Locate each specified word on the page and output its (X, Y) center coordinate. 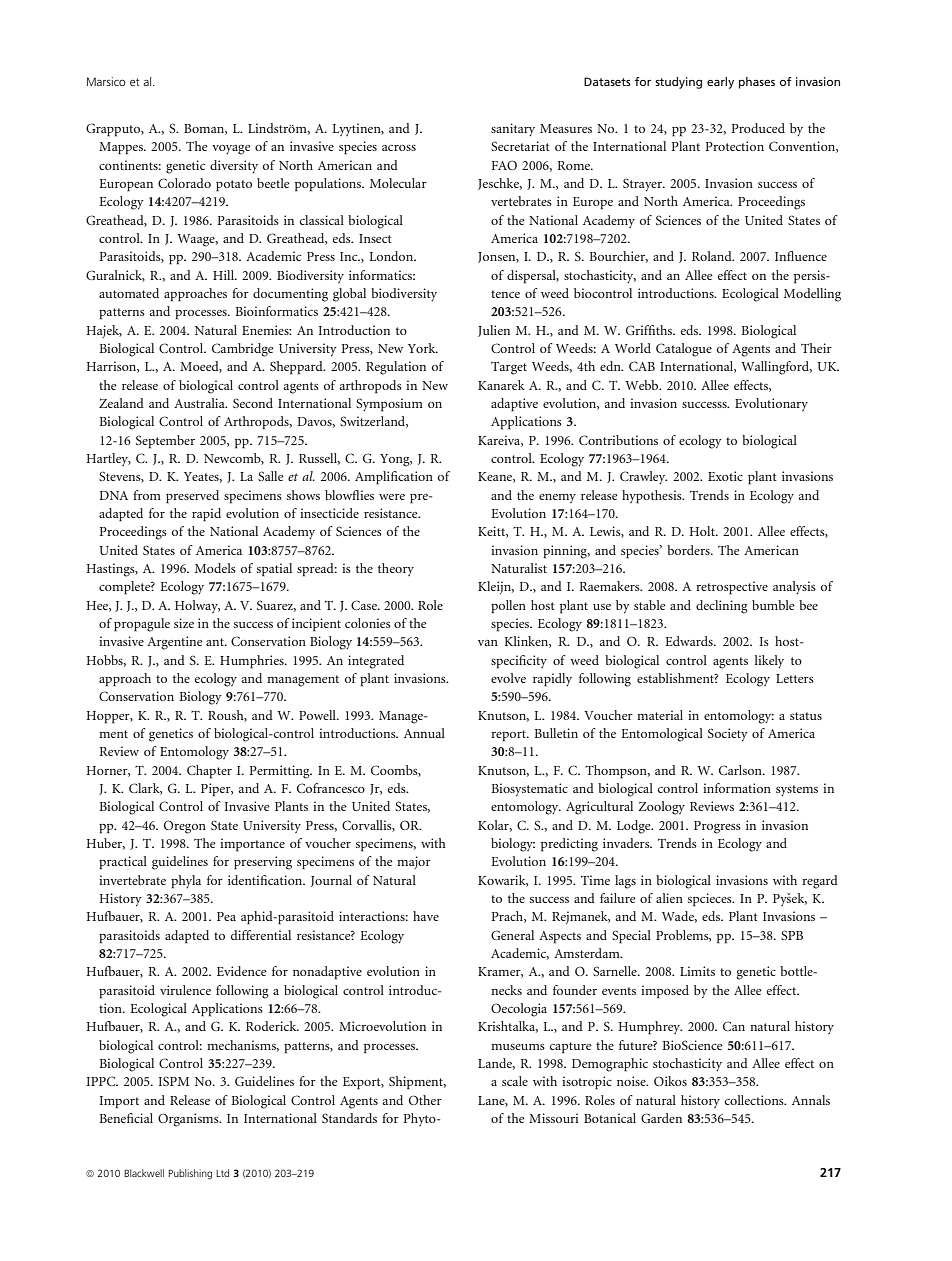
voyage (231, 150)
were (392, 497)
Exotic (725, 476)
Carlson (741, 770)
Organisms (189, 1120)
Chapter (209, 772)
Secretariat (520, 146)
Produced (758, 128)
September (165, 442)
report (509, 736)
